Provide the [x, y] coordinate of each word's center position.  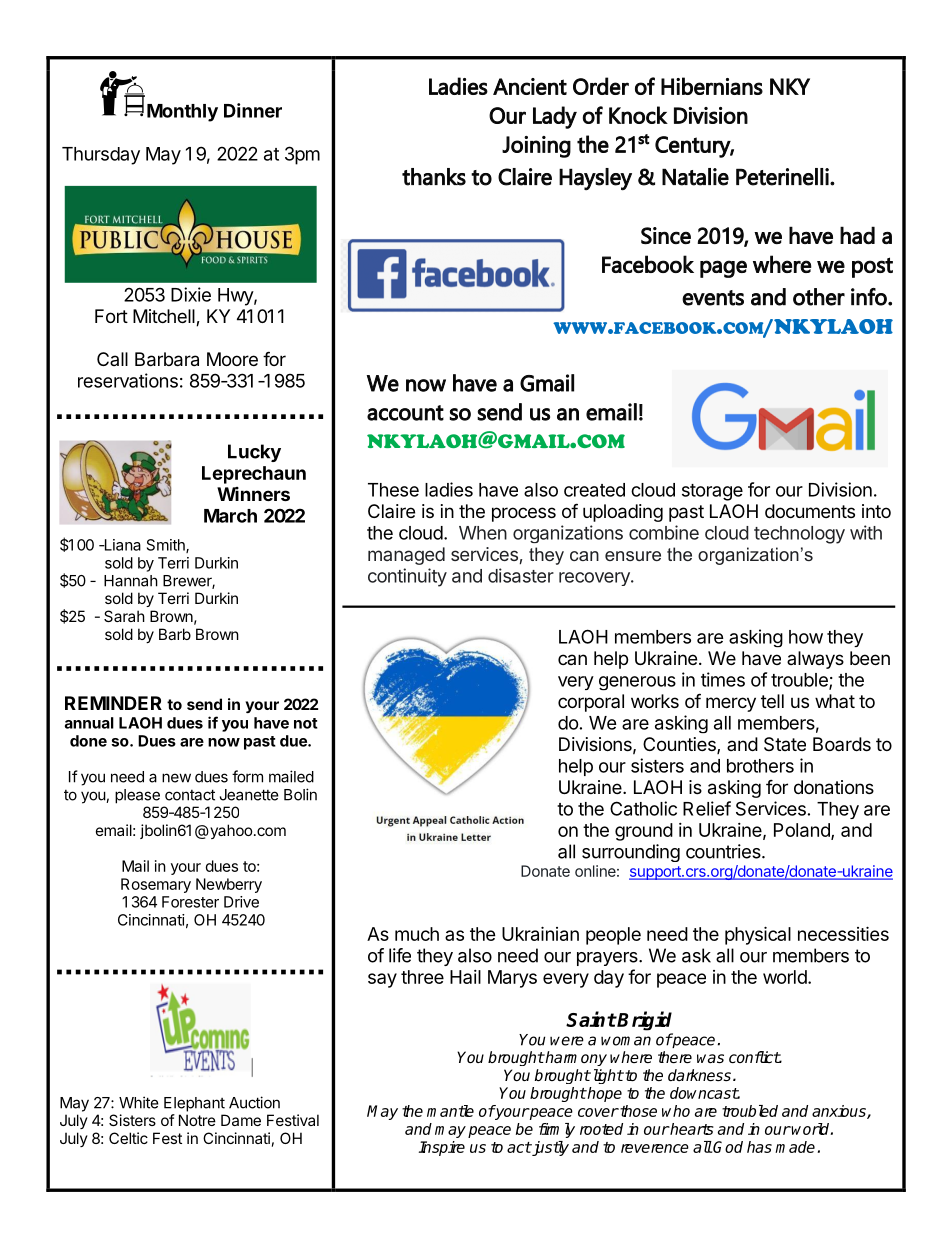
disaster [521, 575]
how [806, 637]
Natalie [695, 177]
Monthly [182, 113]
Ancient [530, 86]
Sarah [124, 616]
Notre [197, 1120]
